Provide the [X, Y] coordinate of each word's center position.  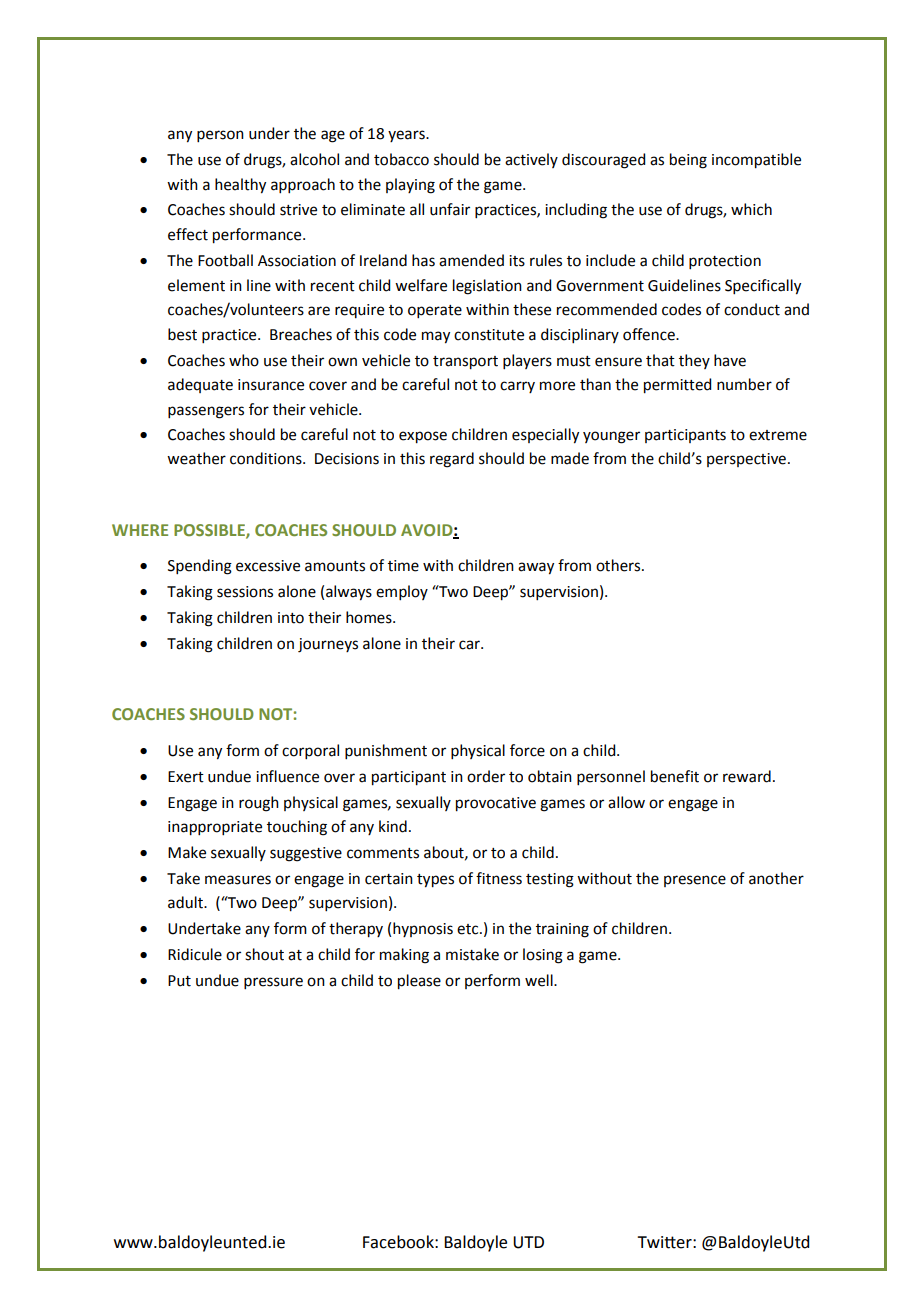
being [688, 161]
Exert [186, 777]
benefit [675, 776]
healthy [240, 186]
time [403, 566]
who [244, 360]
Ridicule [195, 954]
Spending [200, 567]
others [619, 565]
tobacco [401, 159]
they [694, 361]
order [486, 776]
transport [465, 363]
